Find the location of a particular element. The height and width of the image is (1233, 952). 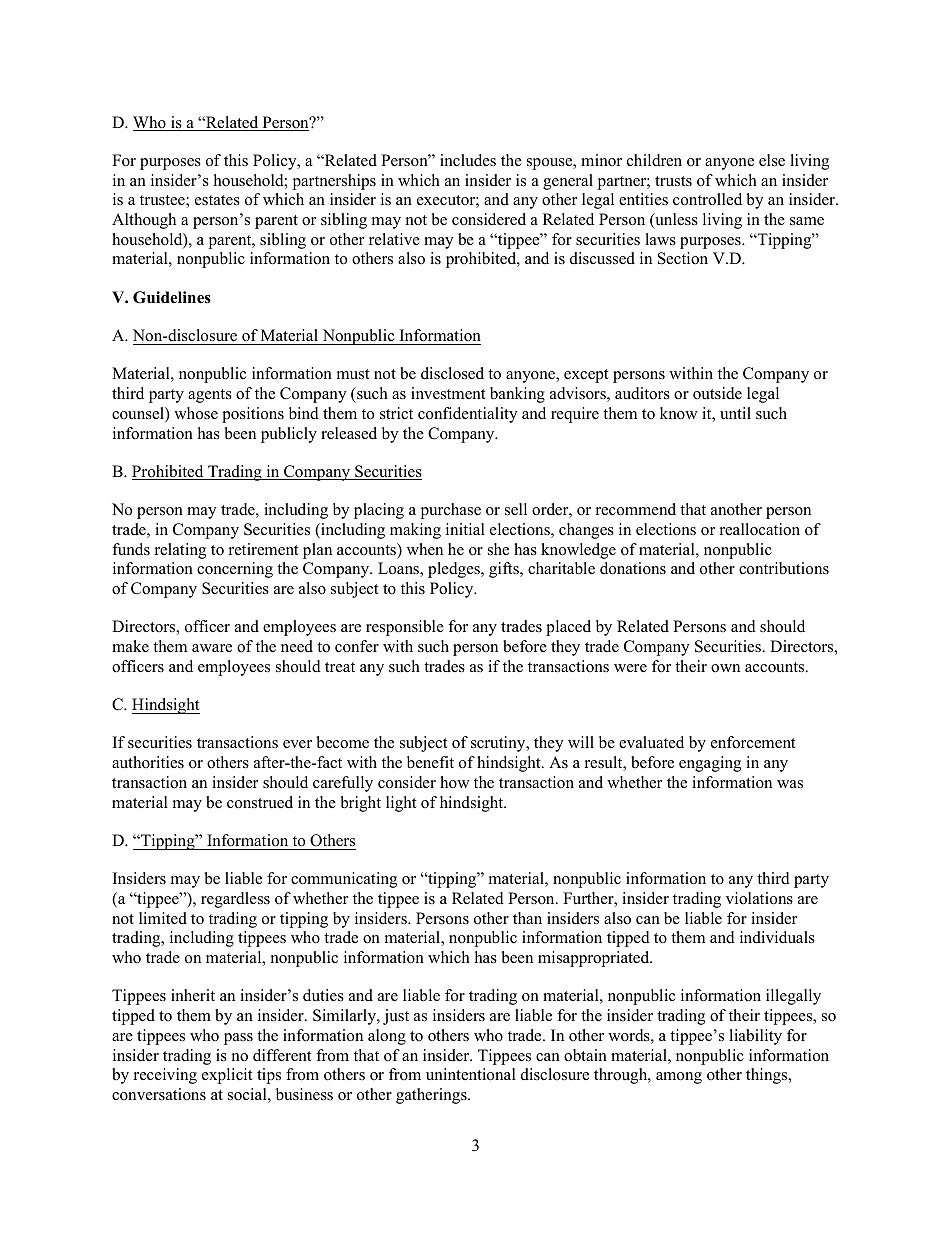

includes is located at coordinates (468, 160).
